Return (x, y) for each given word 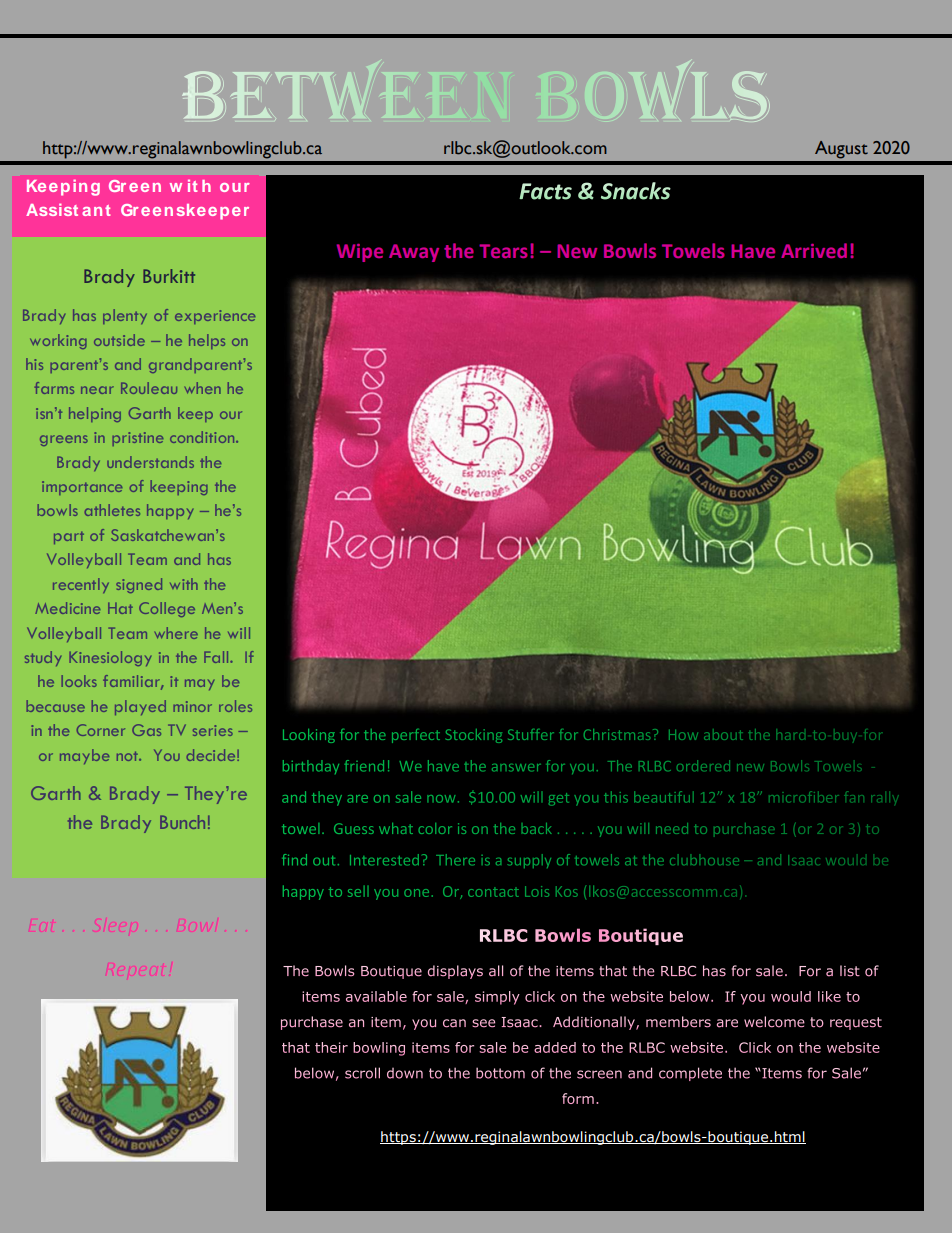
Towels (693, 250)
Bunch (182, 822)
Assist (52, 209)
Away (414, 253)
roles (235, 706)
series (213, 730)
